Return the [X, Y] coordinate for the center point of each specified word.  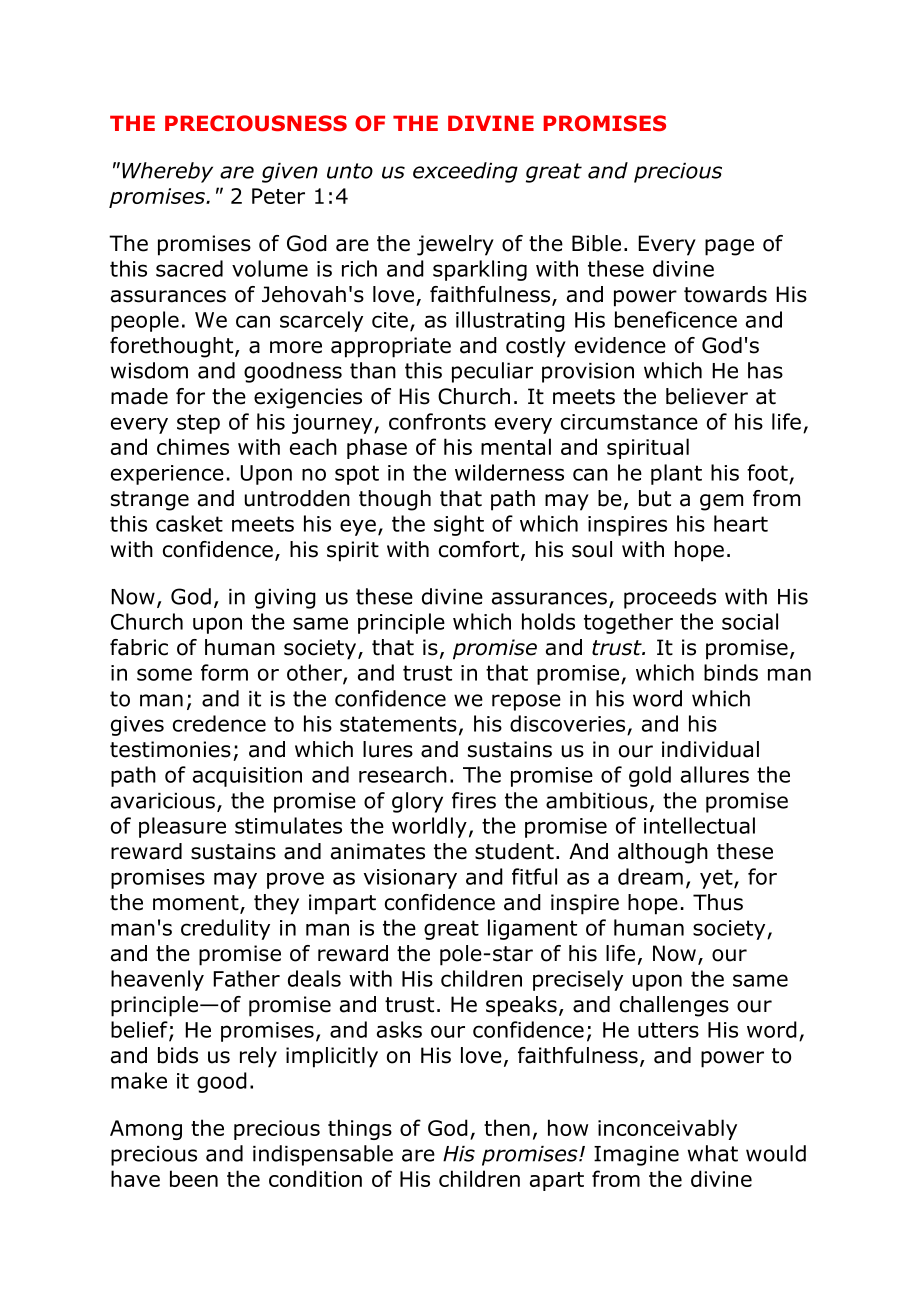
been [194, 1178]
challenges [674, 1006]
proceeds [670, 598]
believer [707, 396]
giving [285, 599]
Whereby [167, 172]
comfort [479, 549]
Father [246, 978]
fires [474, 800]
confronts [437, 421]
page [729, 247]
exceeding [465, 172]
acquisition [247, 777]
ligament [532, 929]
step [198, 424]
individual [710, 749]
